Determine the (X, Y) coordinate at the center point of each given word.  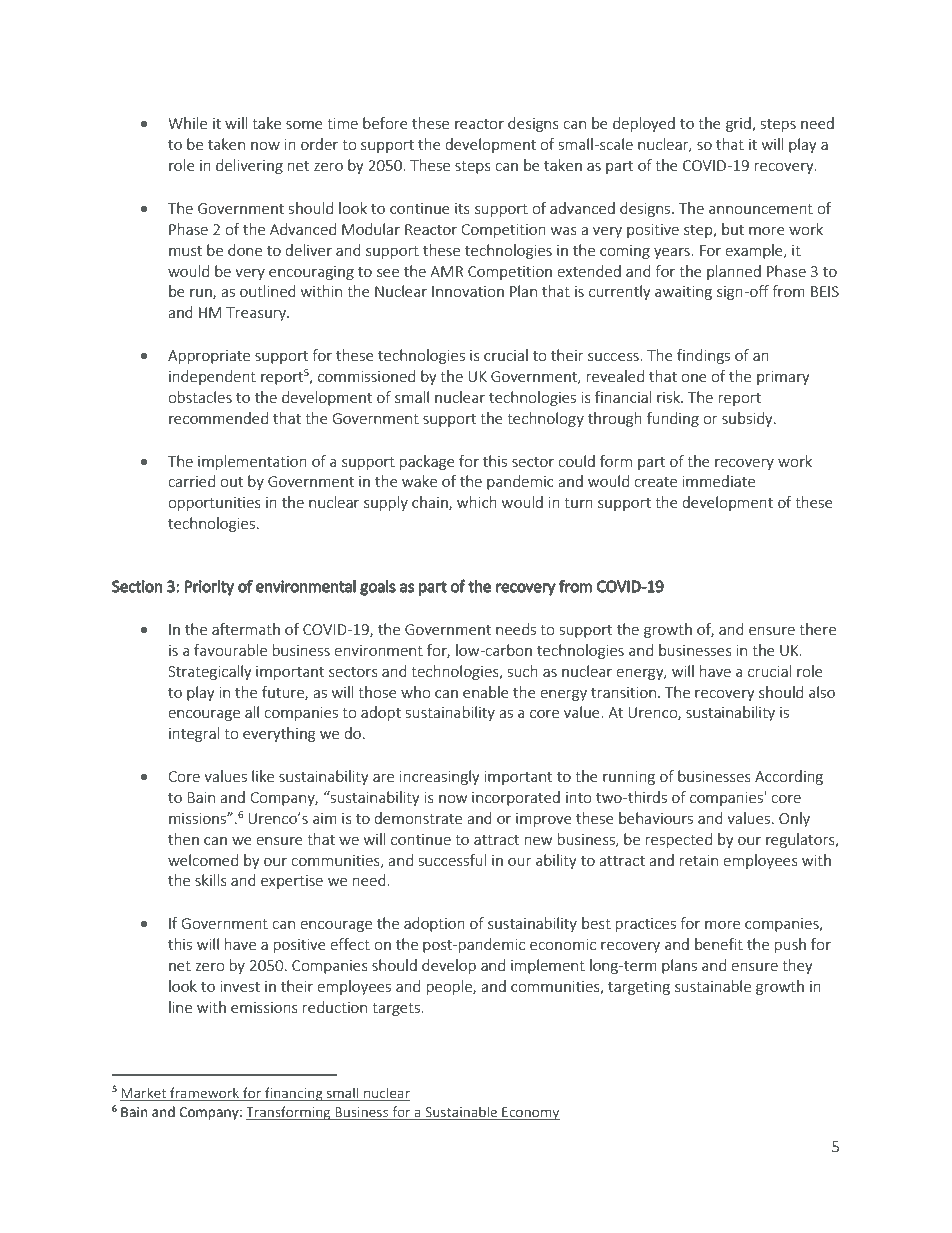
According (789, 777)
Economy (530, 1113)
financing (294, 1094)
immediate (719, 481)
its (462, 208)
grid (739, 124)
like (263, 776)
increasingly (440, 777)
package (427, 462)
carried (191, 481)
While (187, 123)
